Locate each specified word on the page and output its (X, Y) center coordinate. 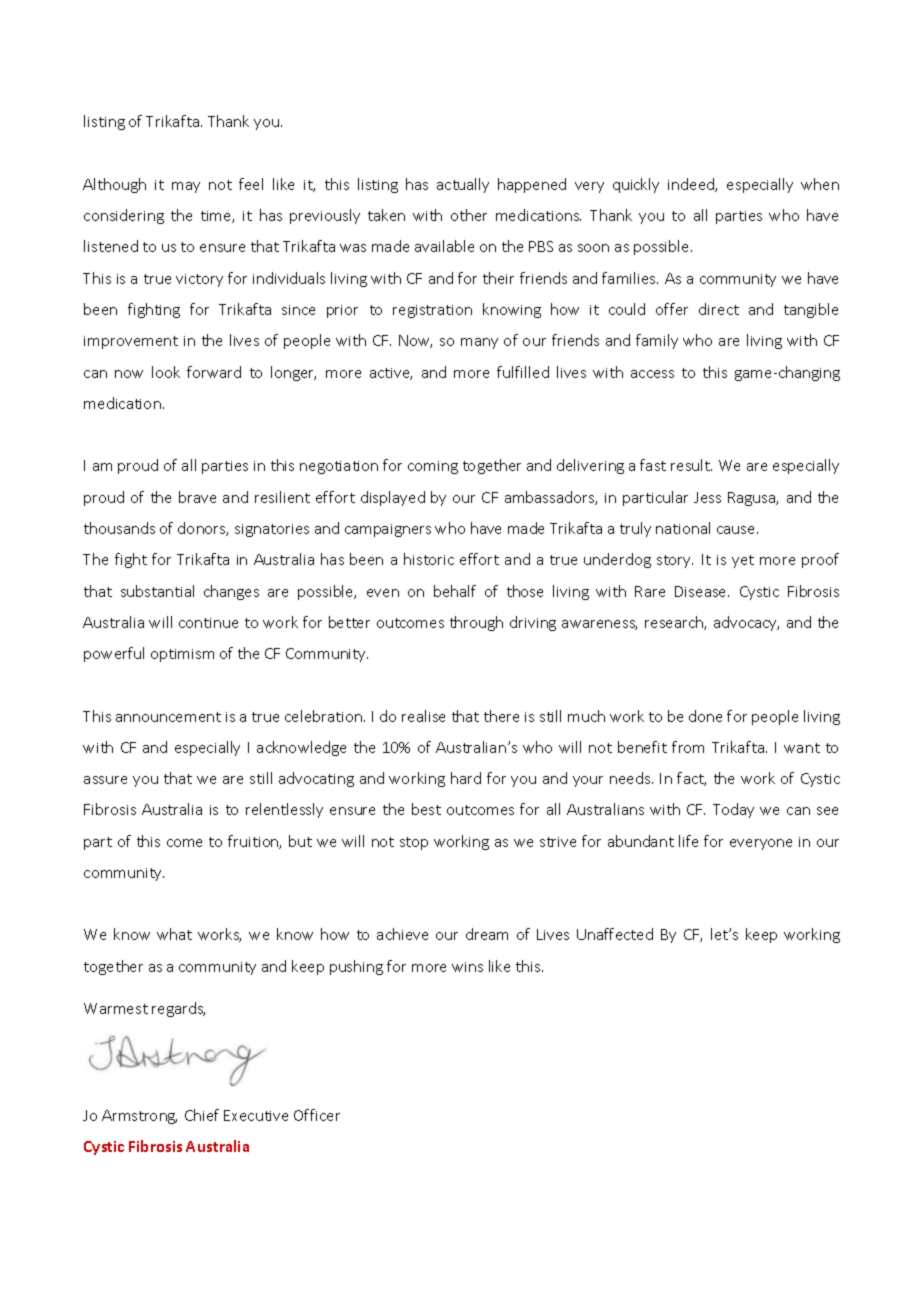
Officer (317, 1115)
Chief (202, 1115)
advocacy (746, 623)
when (820, 184)
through (476, 623)
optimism (182, 655)
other (469, 215)
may (186, 187)
